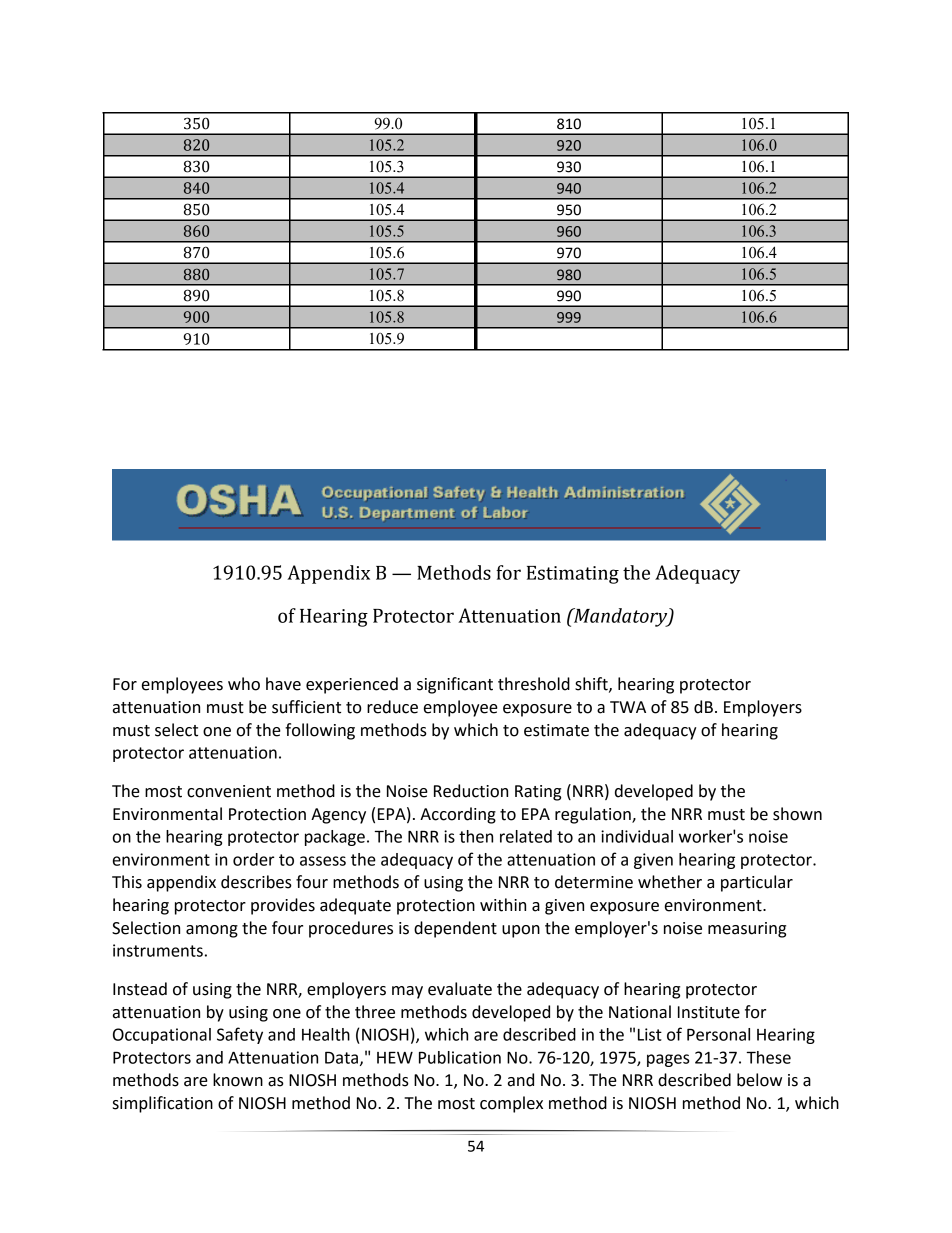  What do you see at coordinates (476, 836) in the screenshot?
I see `then` at bounding box center [476, 836].
